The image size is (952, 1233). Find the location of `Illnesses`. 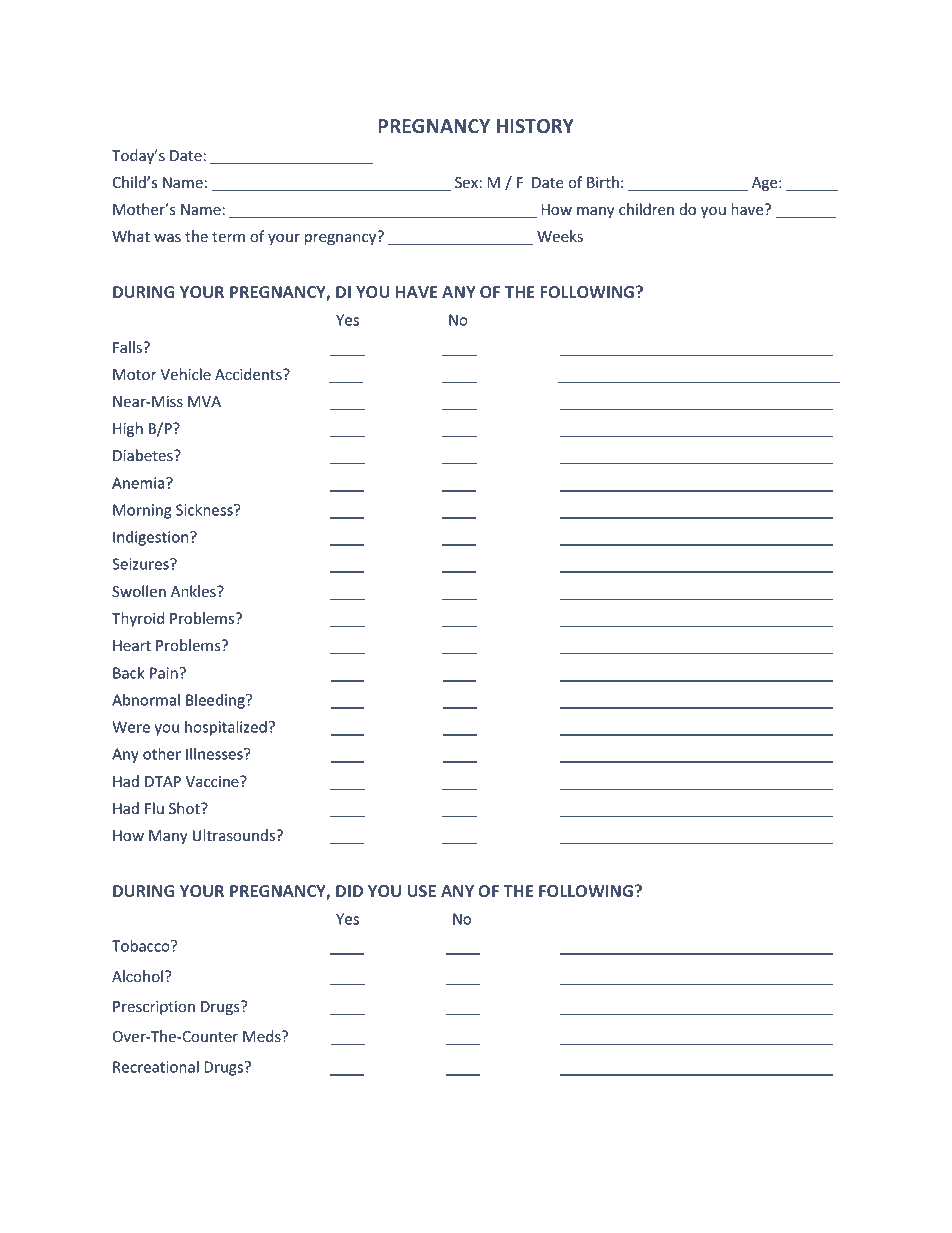

Illnesses is located at coordinates (215, 754).
